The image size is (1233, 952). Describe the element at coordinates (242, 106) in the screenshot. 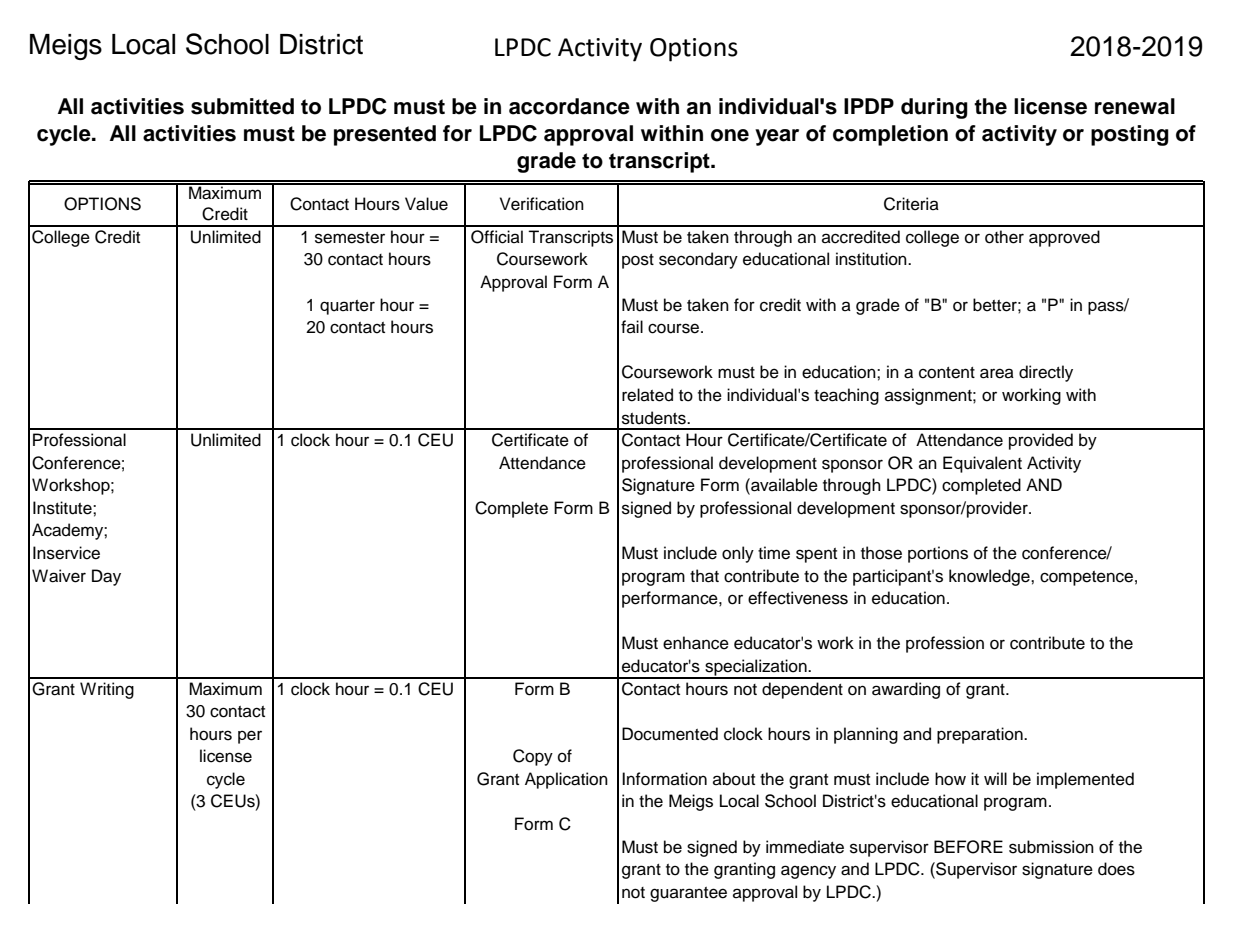

I see `submitted` at that location.
